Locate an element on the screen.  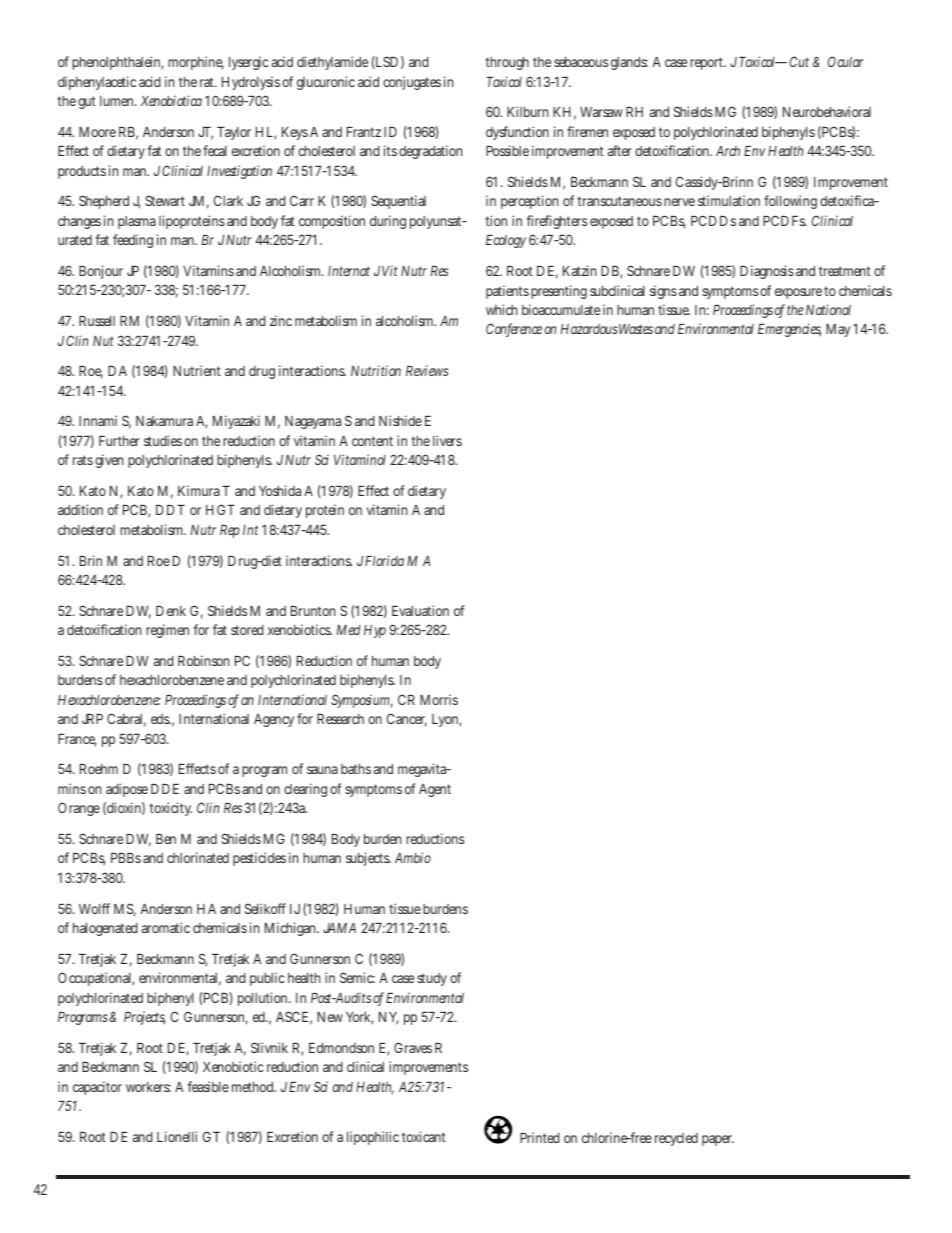
workers is located at coordinates (148, 1087).
